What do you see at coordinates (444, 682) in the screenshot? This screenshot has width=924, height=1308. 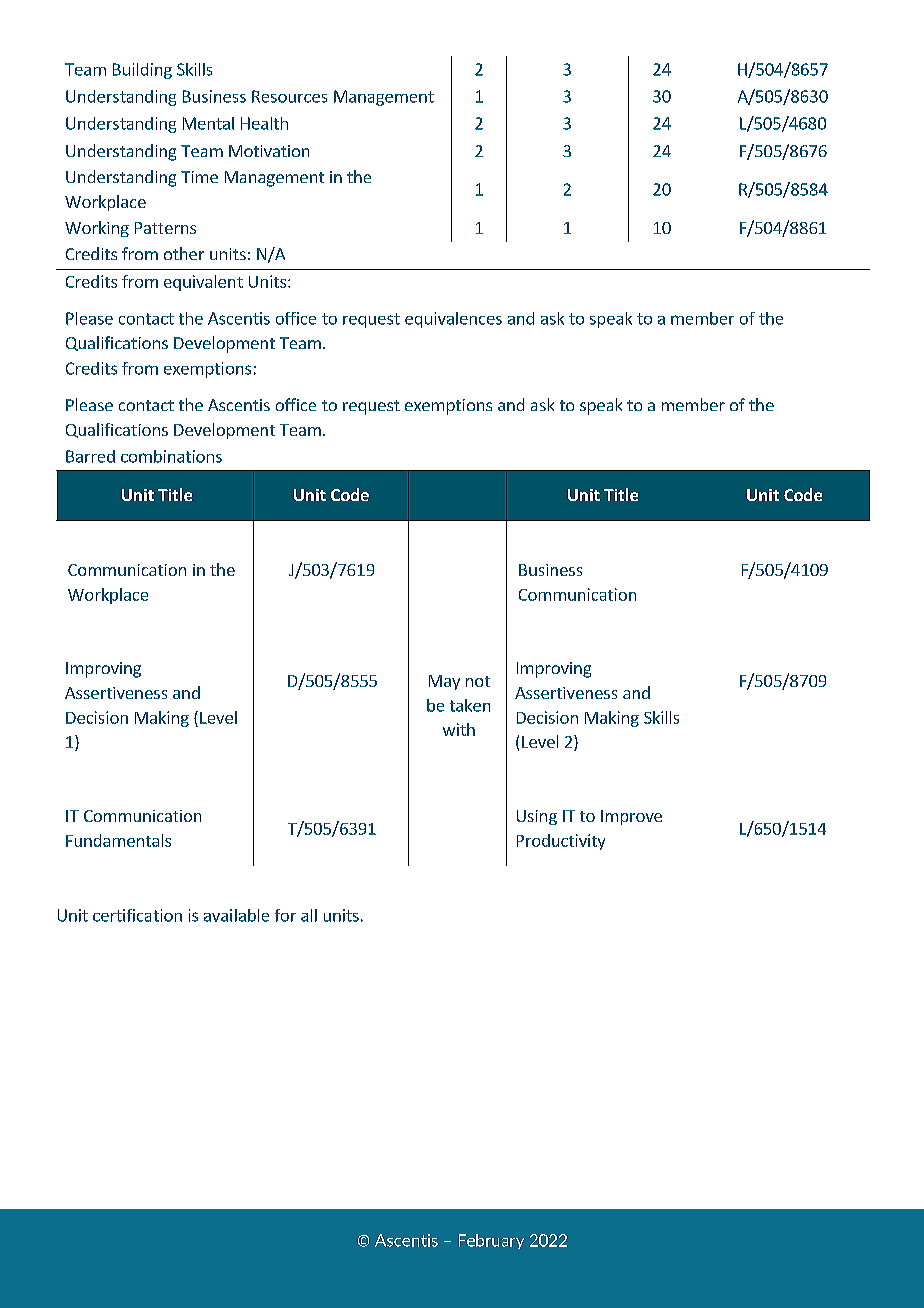 I see `May` at bounding box center [444, 682].
